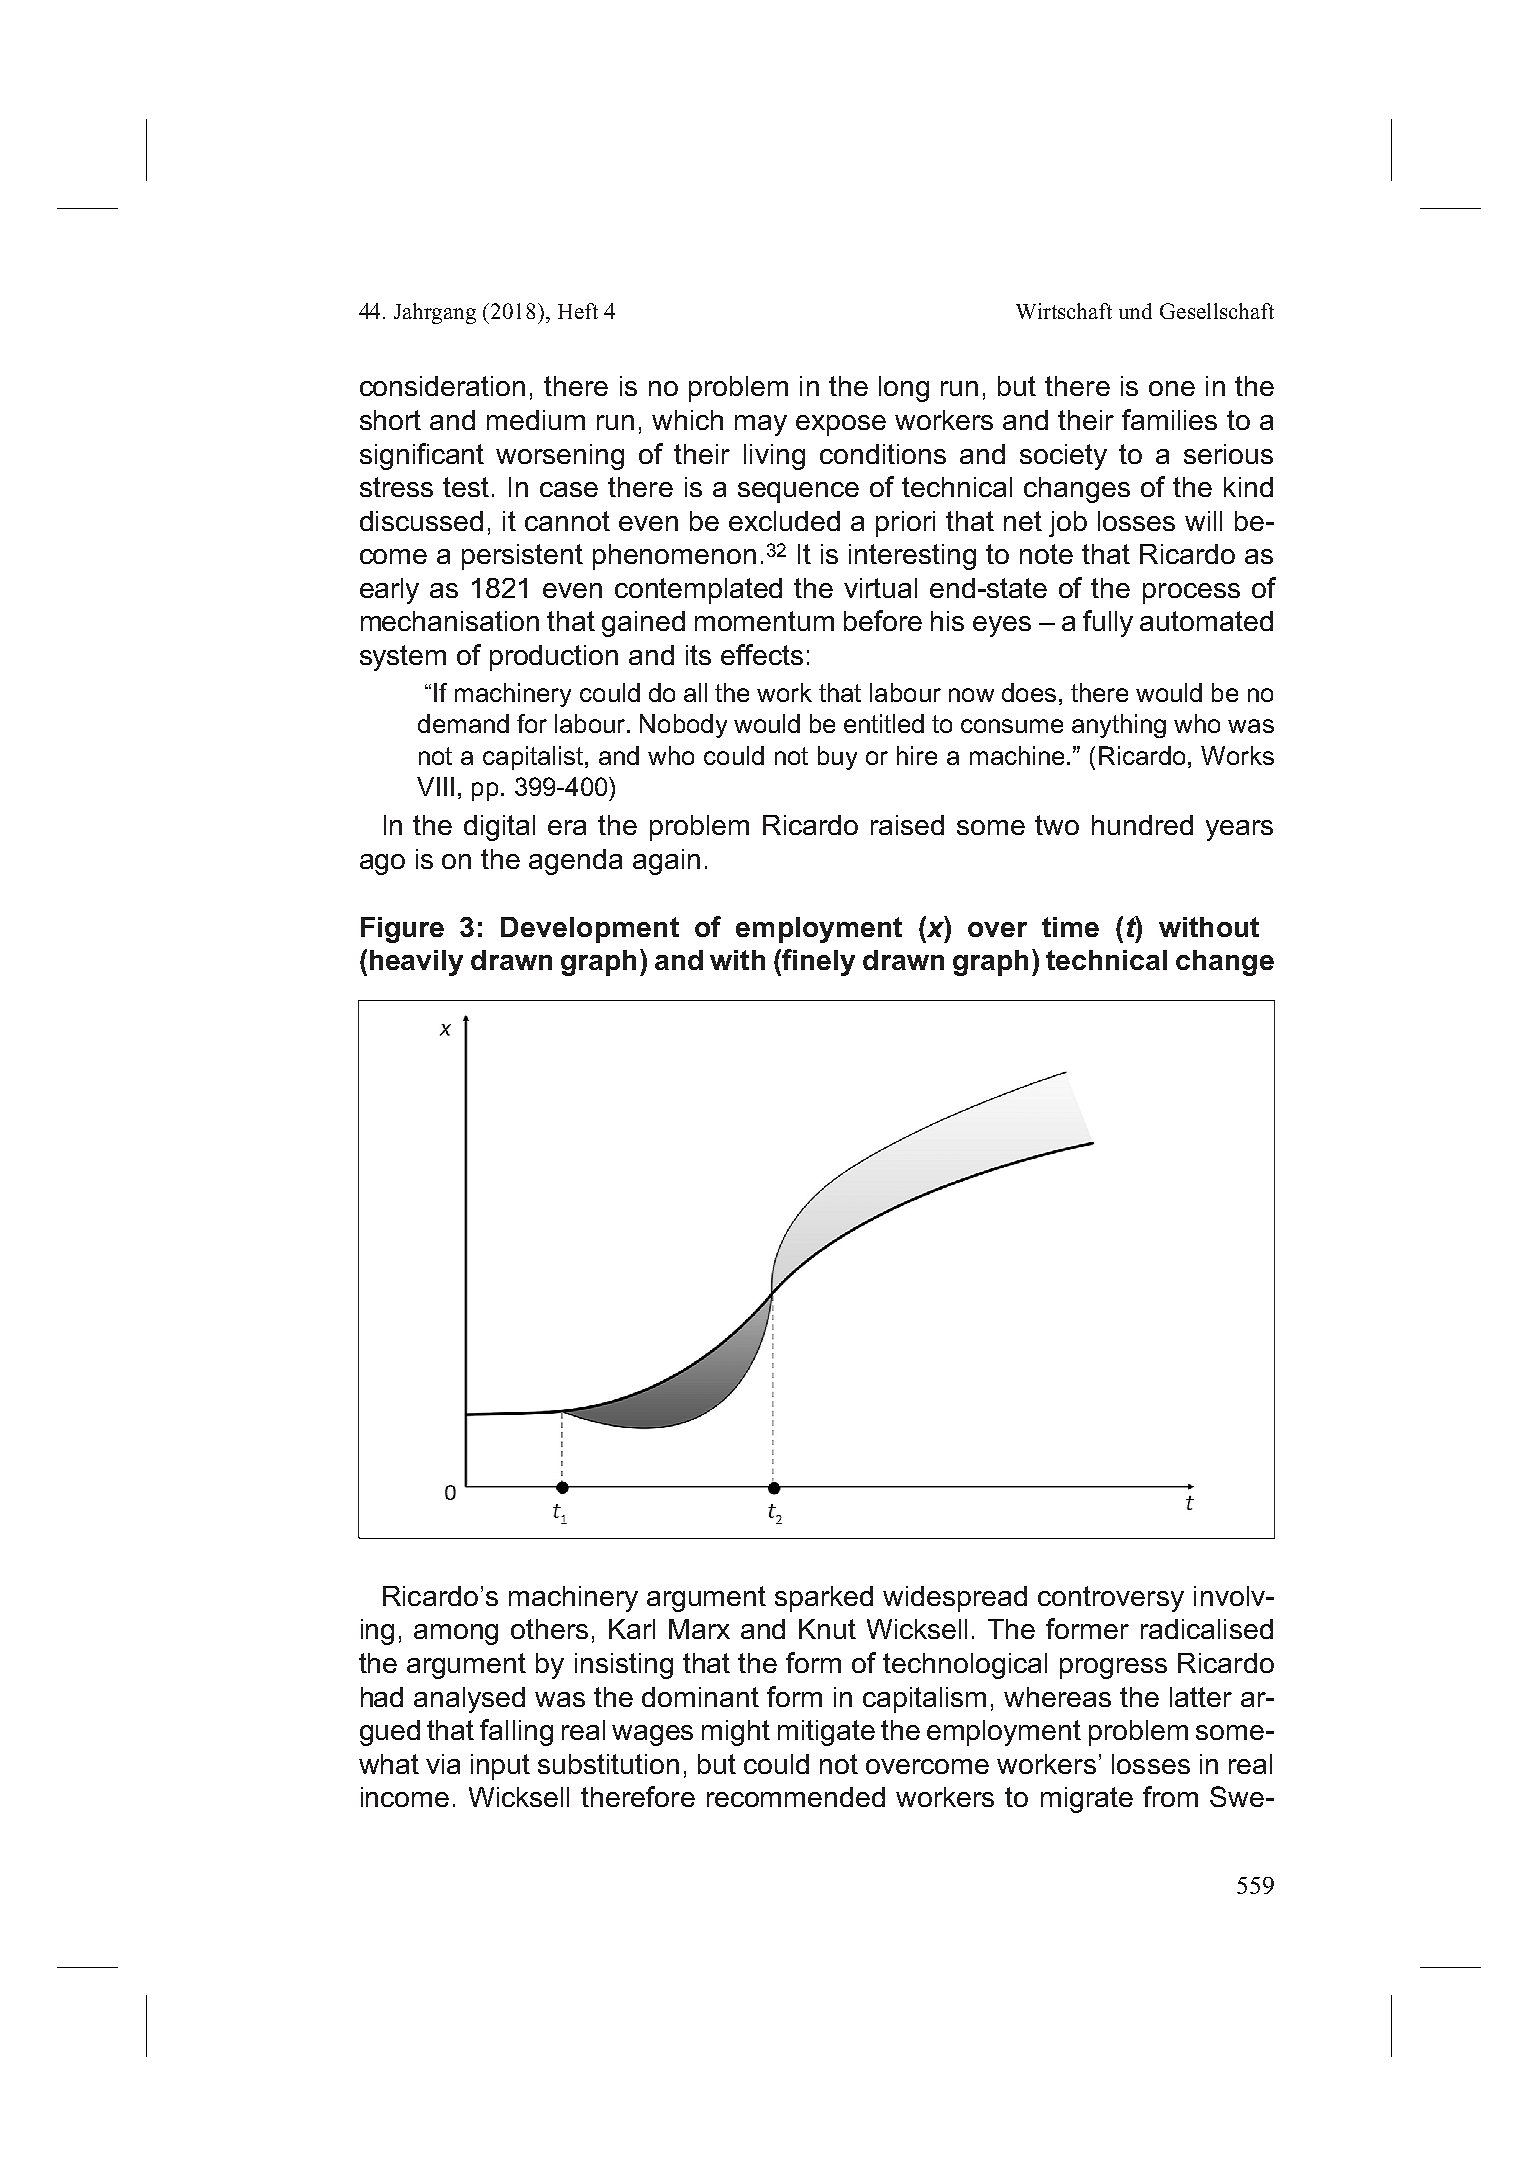 The image size is (1538, 2176). What do you see at coordinates (1070, 927) in the screenshot?
I see `time` at bounding box center [1070, 927].
